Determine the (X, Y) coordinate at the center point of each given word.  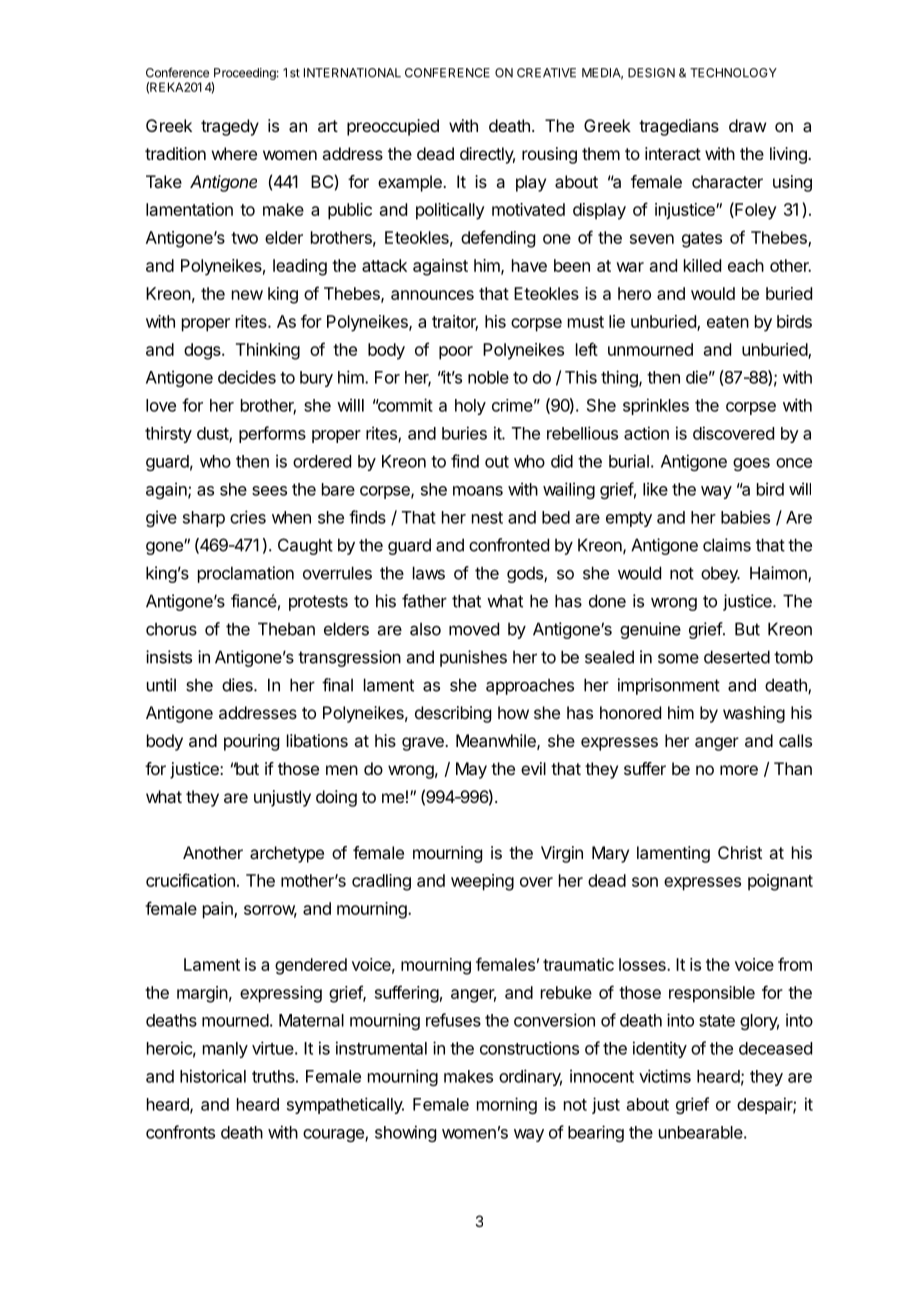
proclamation (246, 574)
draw (747, 125)
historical (213, 1076)
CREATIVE (546, 73)
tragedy (230, 127)
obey (720, 574)
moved (474, 629)
